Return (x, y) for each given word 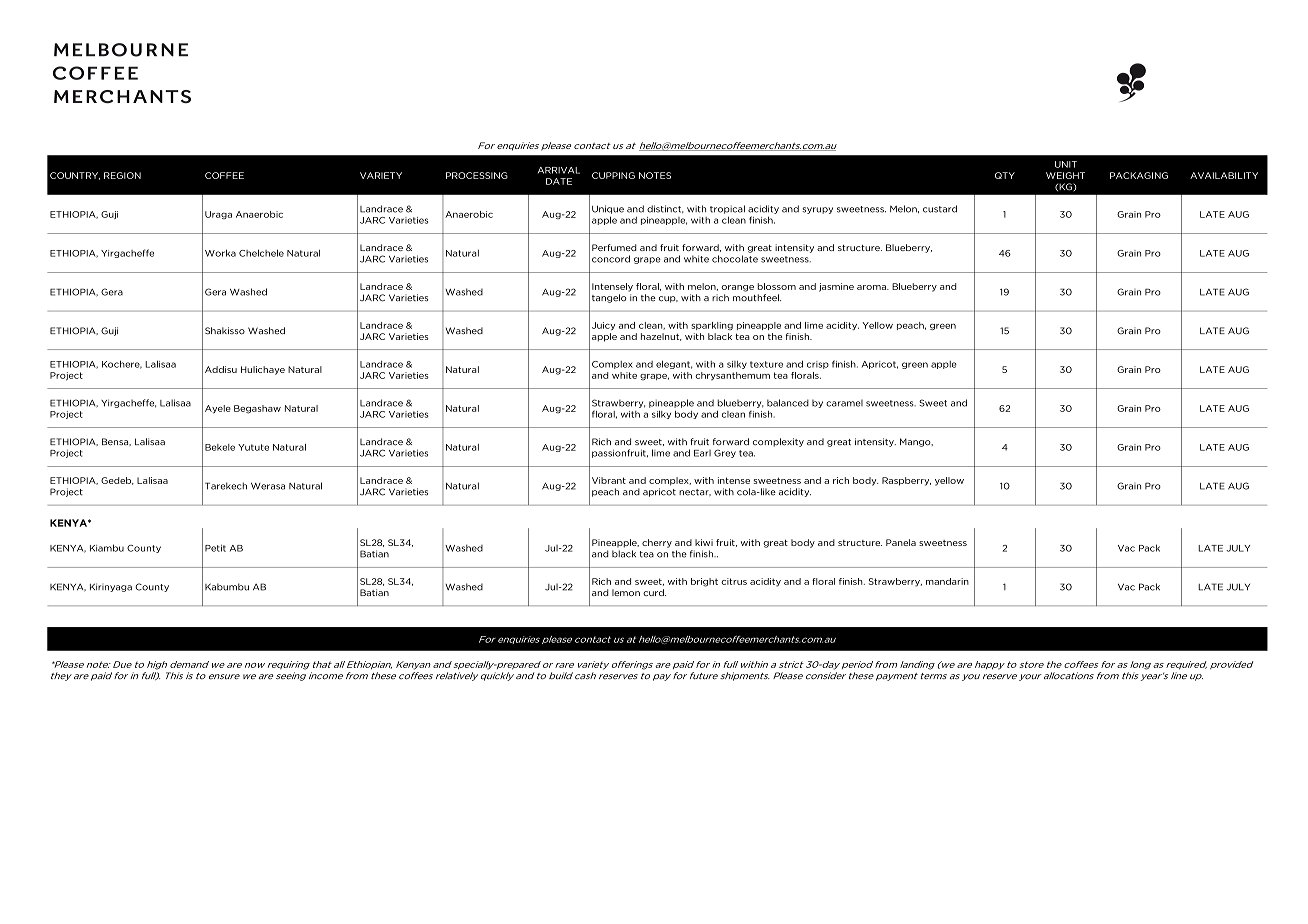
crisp (818, 365)
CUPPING (613, 175)
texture (766, 364)
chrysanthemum (732, 376)
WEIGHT (1065, 175)
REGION (122, 175)
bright (704, 582)
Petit (215, 548)
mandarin (947, 581)
